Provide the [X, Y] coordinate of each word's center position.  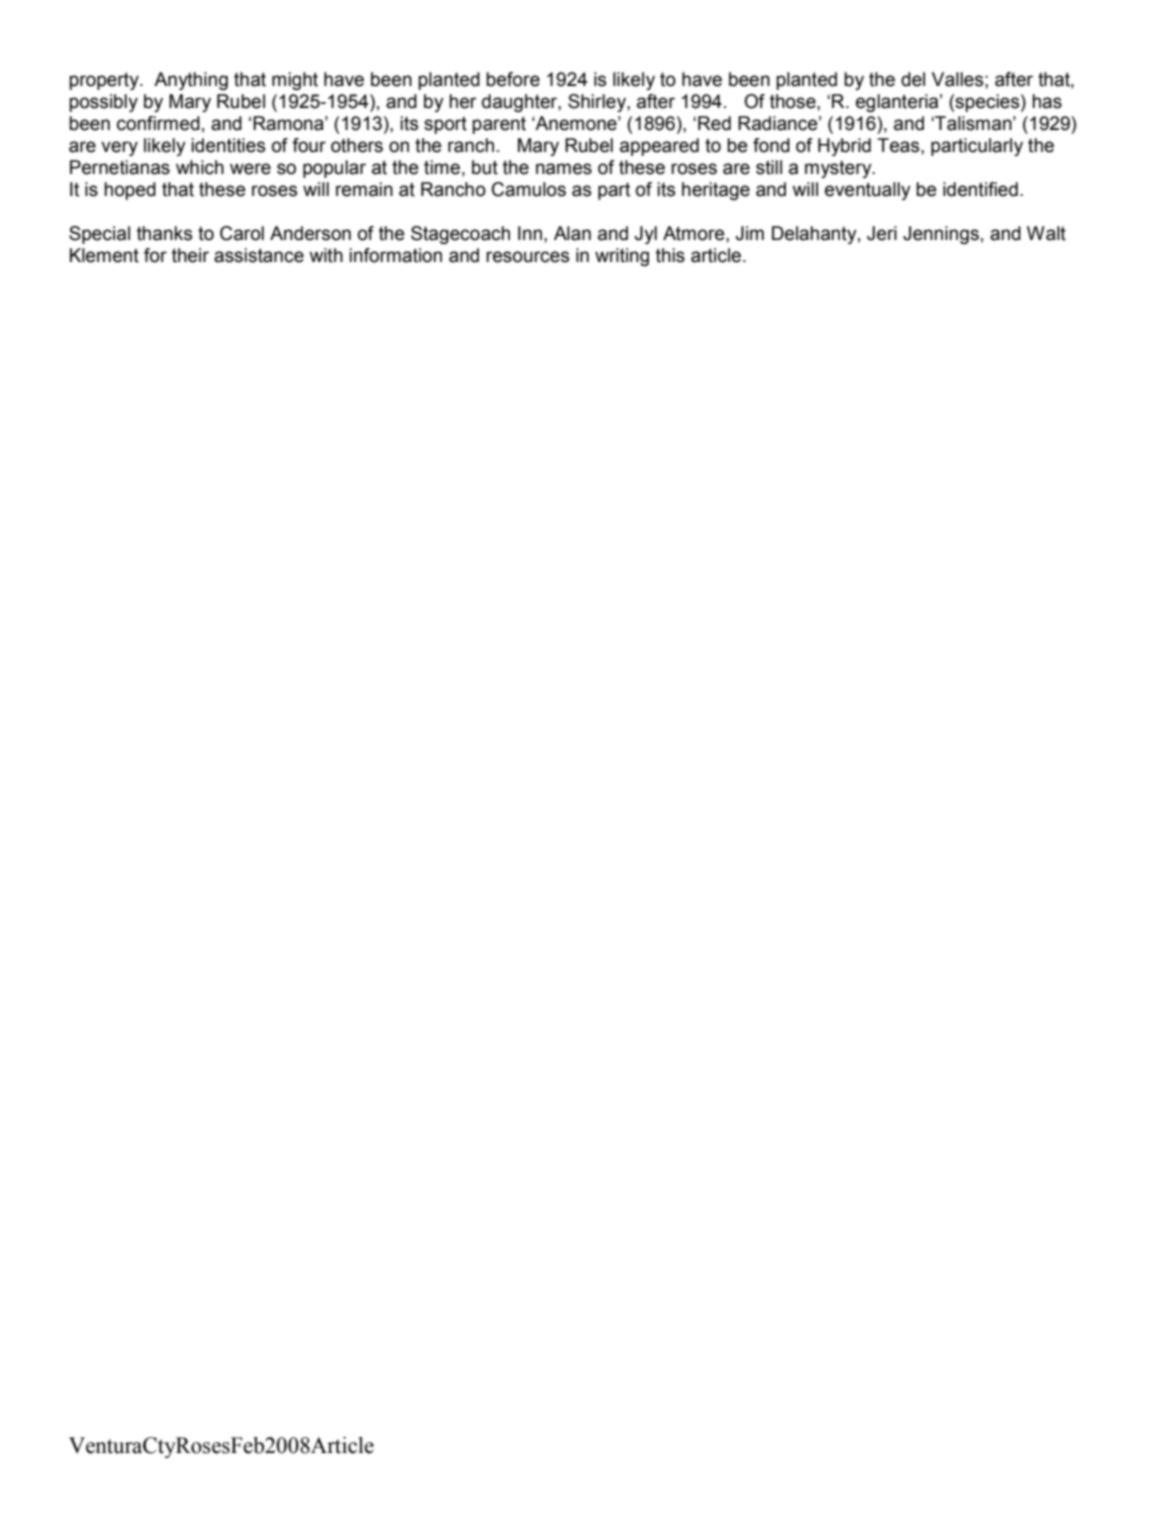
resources [527, 257]
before [513, 79]
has [1047, 101]
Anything [191, 81]
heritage [716, 191]
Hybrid [844, 147]
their [190, 255]
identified [980, 189]
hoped [130, 191]
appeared [659, 147]
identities [228, 145]
